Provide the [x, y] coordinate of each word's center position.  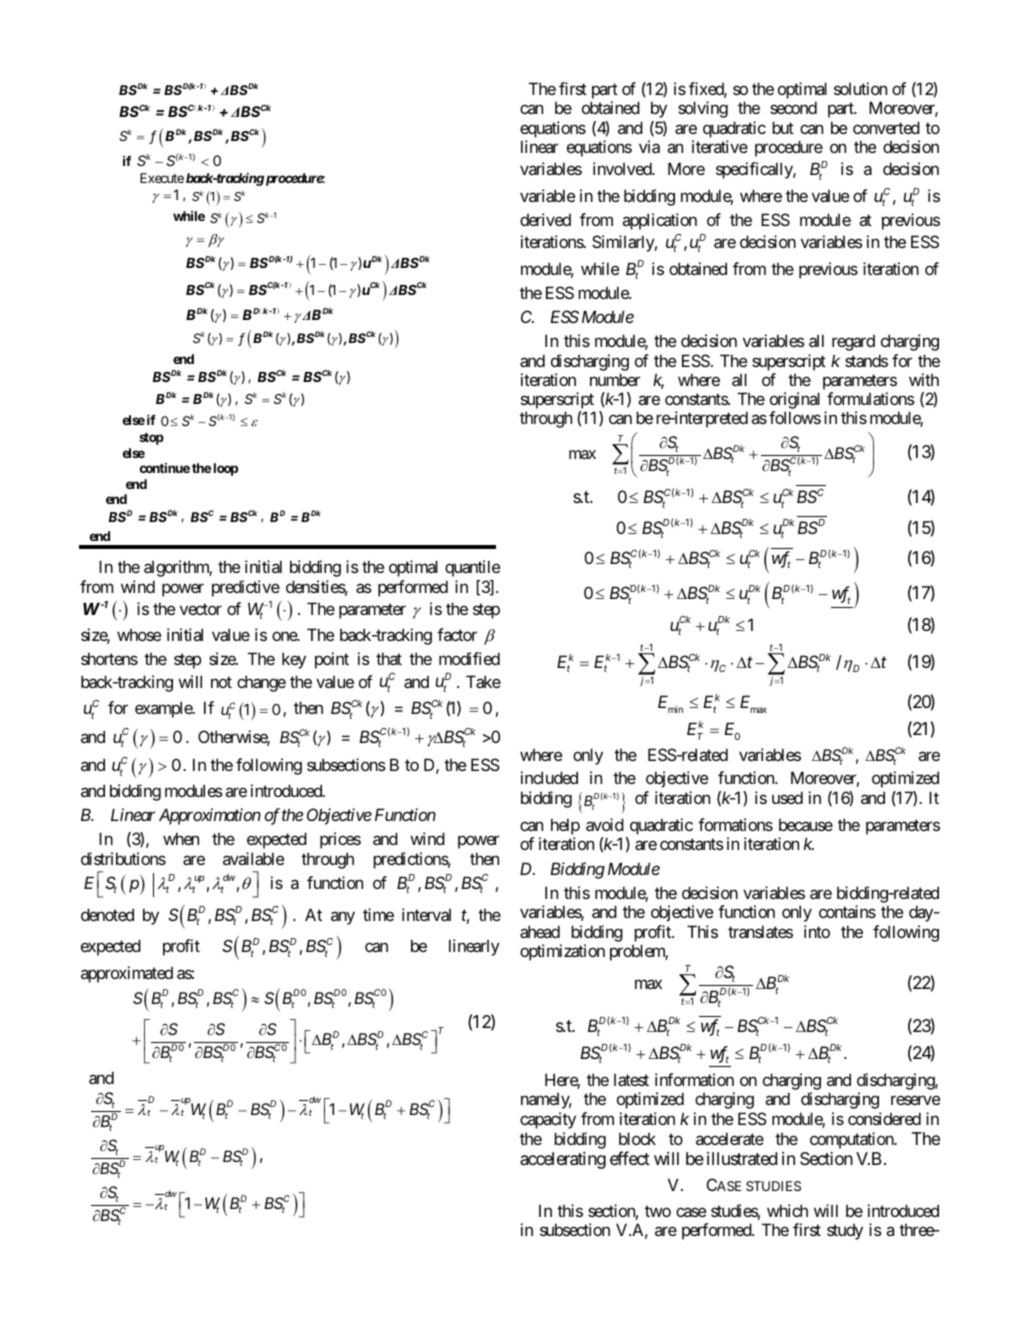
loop [226, 469]
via [649, 146]
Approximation [210, 816]
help [565, 828]
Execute [162, 178]
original [795, 402]
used [787, 797]
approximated [127, 974]
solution [860, 88]
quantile [472, 568]
